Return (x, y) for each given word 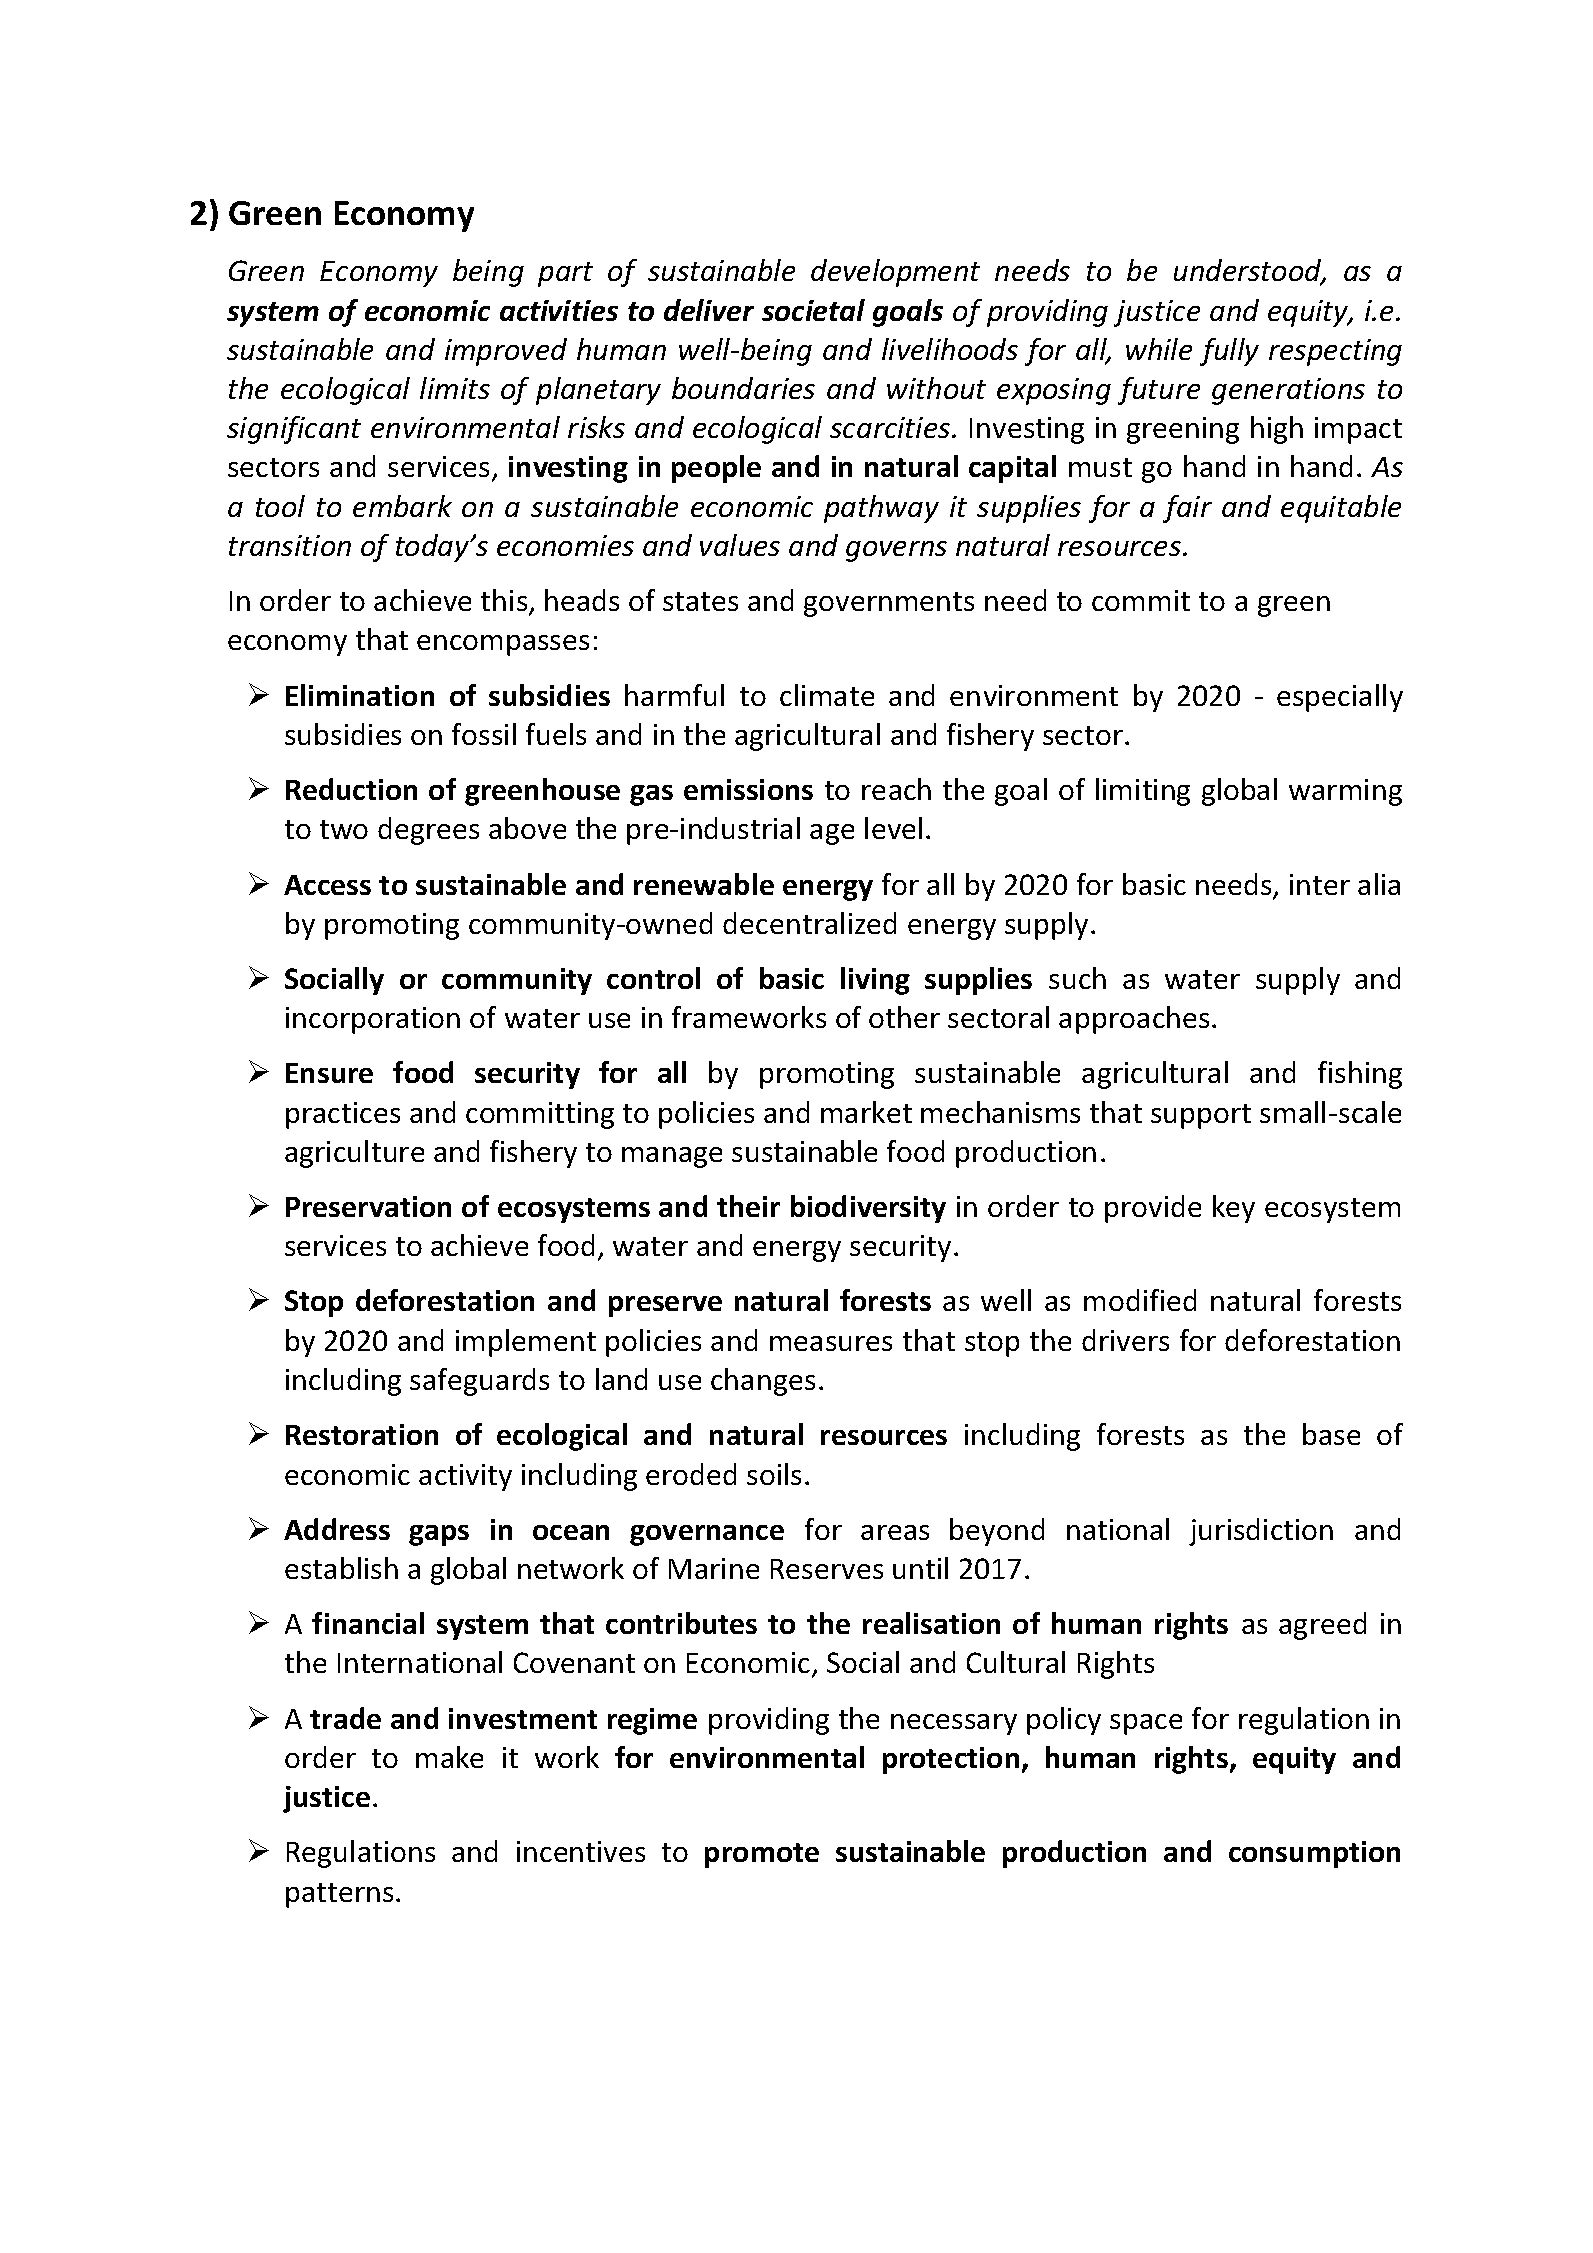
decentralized (809, 923)
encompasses (503, 645)
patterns (339, 1895)
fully (1229, 352)
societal (813, 310)
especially (1340, 698)
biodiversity (868, 1209)
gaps (439, 1535)
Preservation (368, 1206)
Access (327, 885)
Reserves (827, 1569)
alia (1379, 884)
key (1234, 1209)
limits (455, 388)
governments (889, 604)
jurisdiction (1261, 1532)
